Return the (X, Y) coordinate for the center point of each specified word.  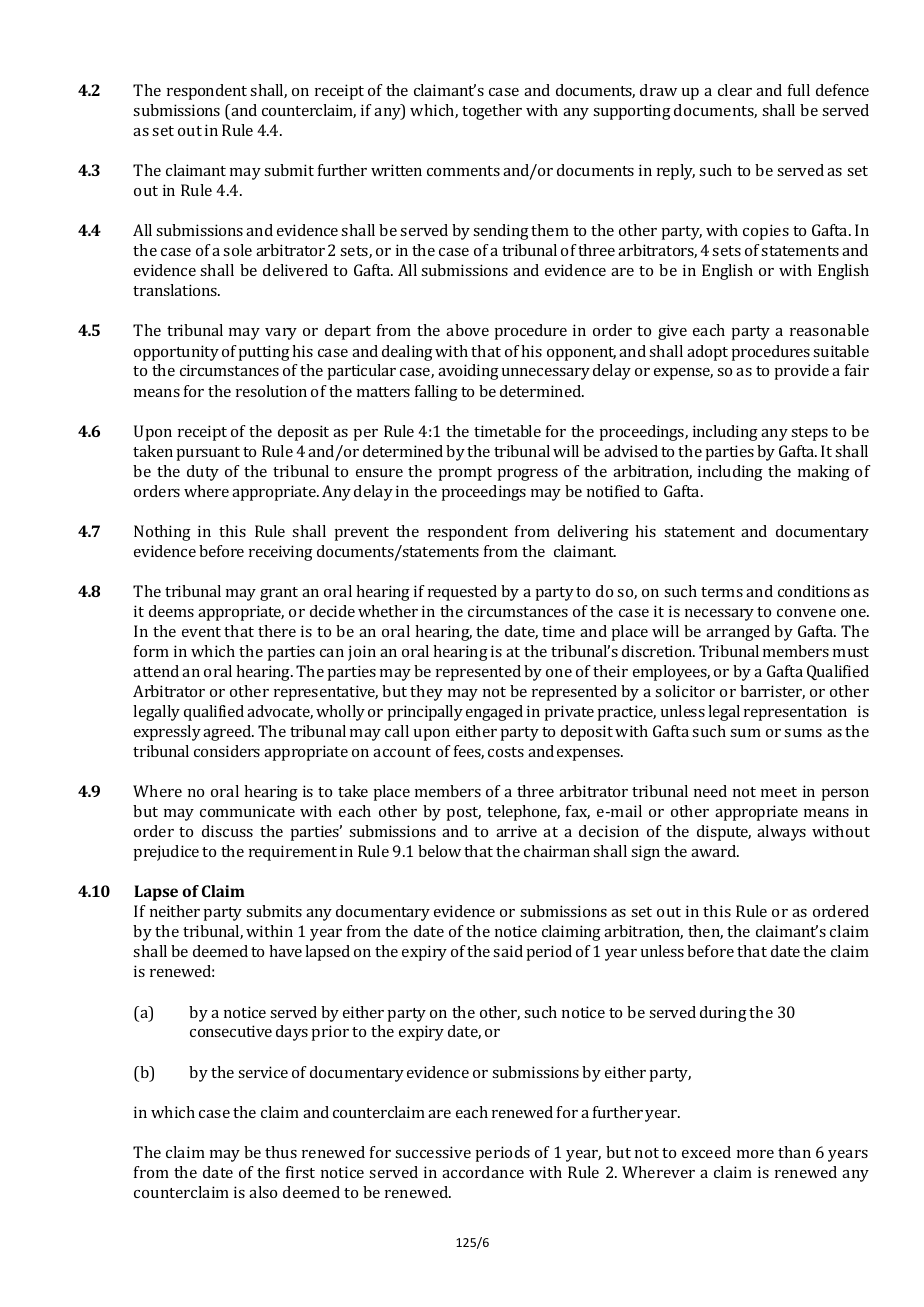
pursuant (208, 454)
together (492, 112)
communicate (247, 811)
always (781, 833)
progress (527, 475)
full (799, 90)
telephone (523, 813)
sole (237, 250)
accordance (483, 1172)
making (824, 473)
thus (281, 1152)
